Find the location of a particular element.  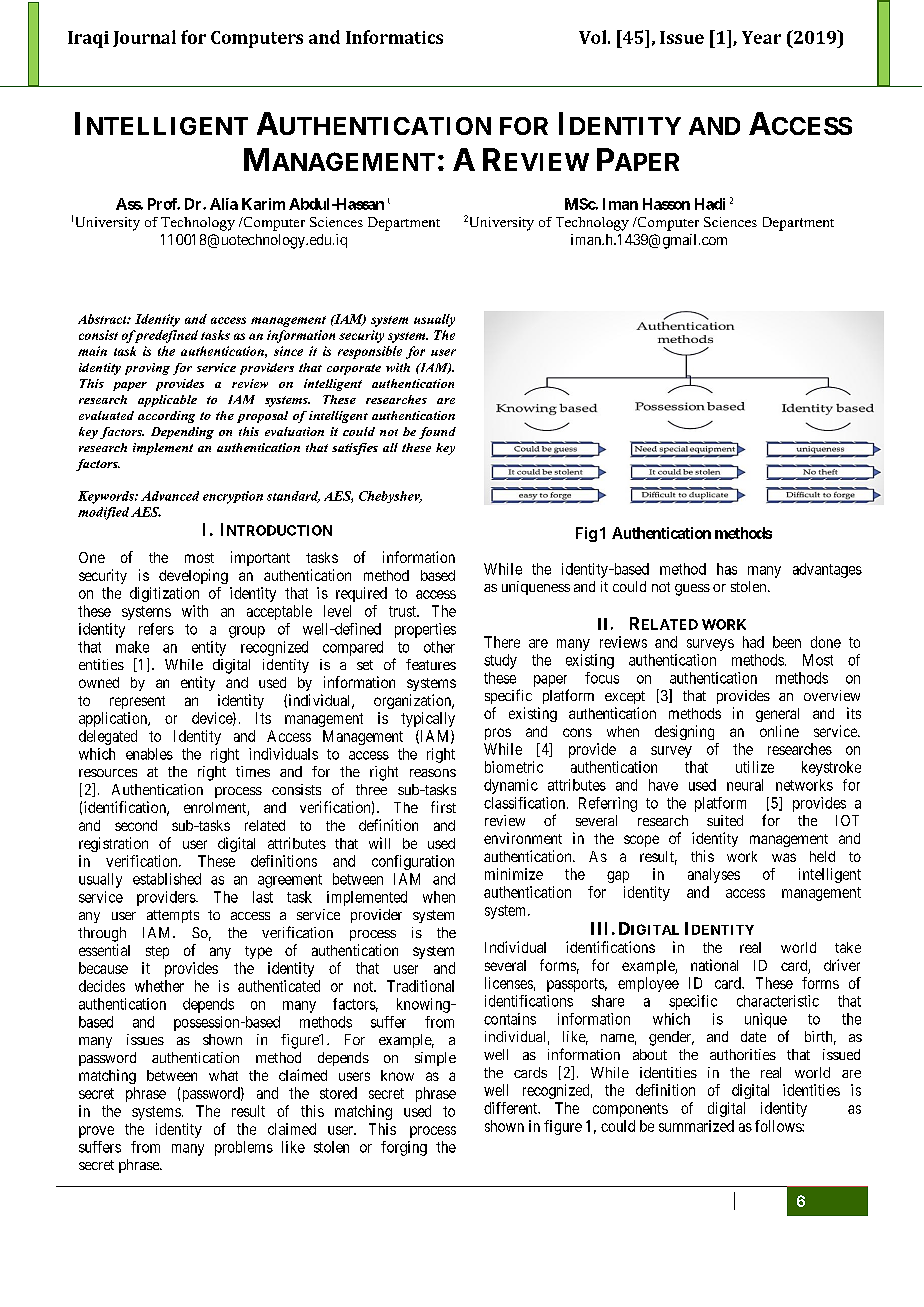

enables is located at coordinates (149, 754).
